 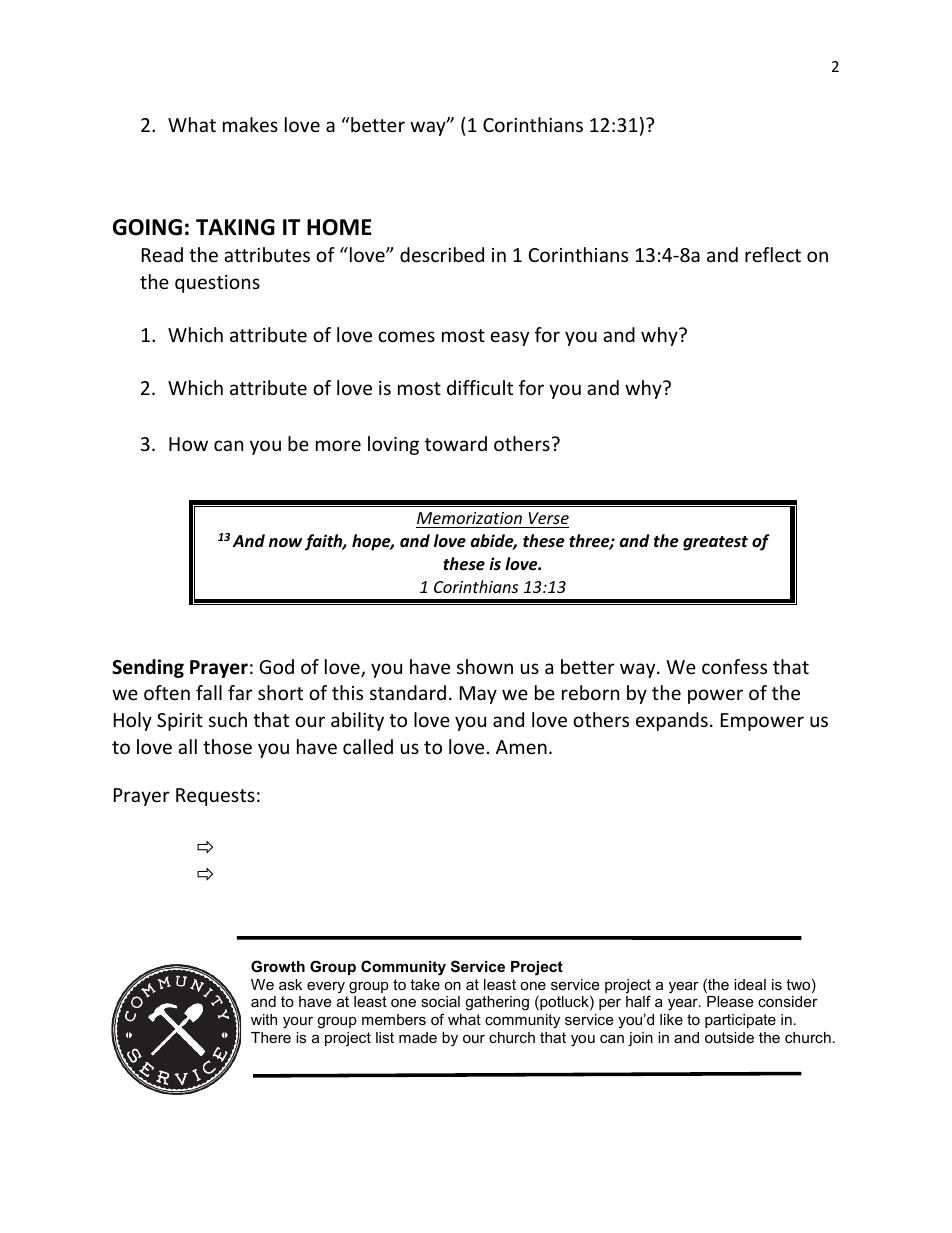 I want to click on Please, so click(x=730, y=1001).
